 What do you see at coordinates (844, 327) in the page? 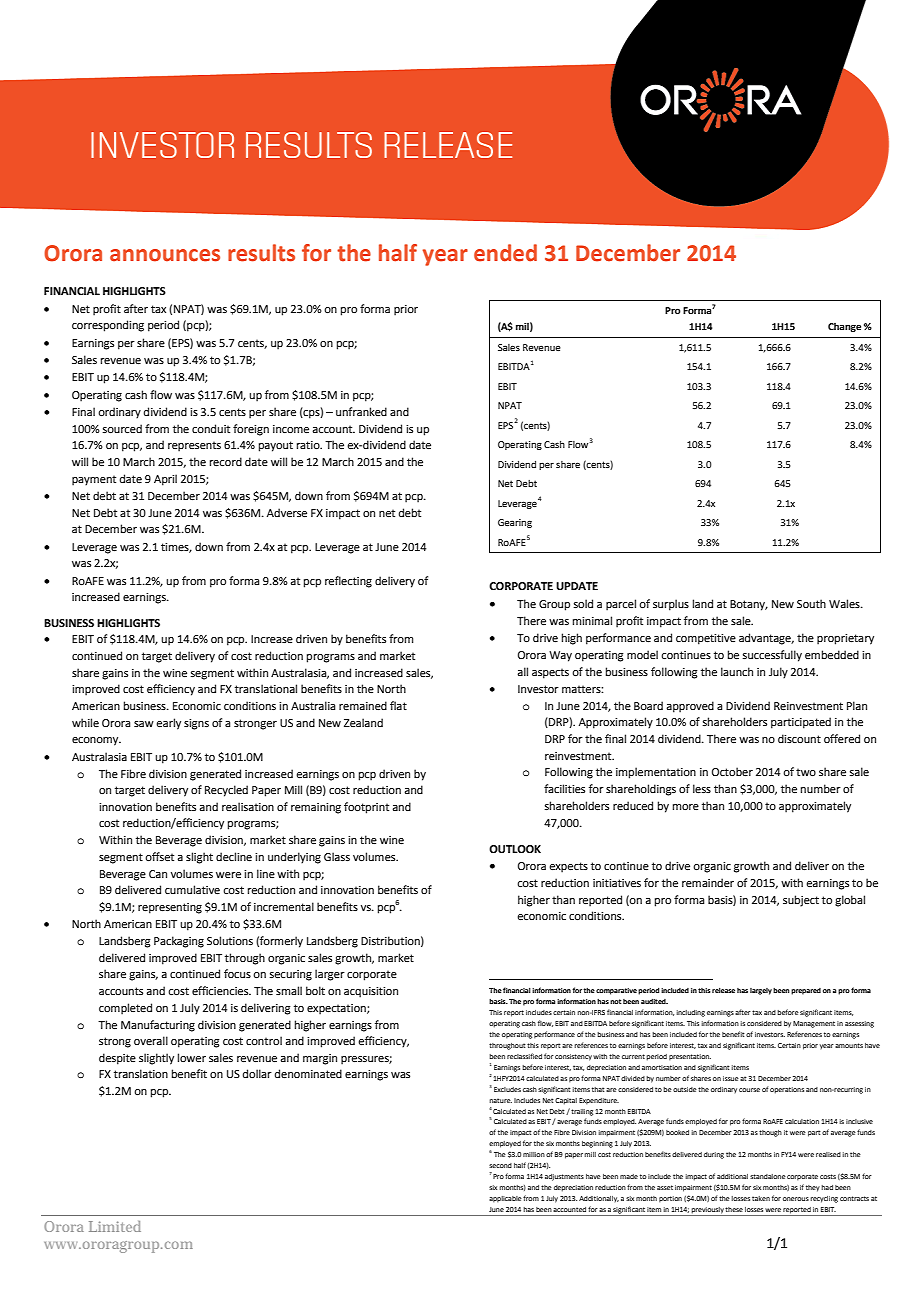
I see `Change` at bounding box center [844, 327].
